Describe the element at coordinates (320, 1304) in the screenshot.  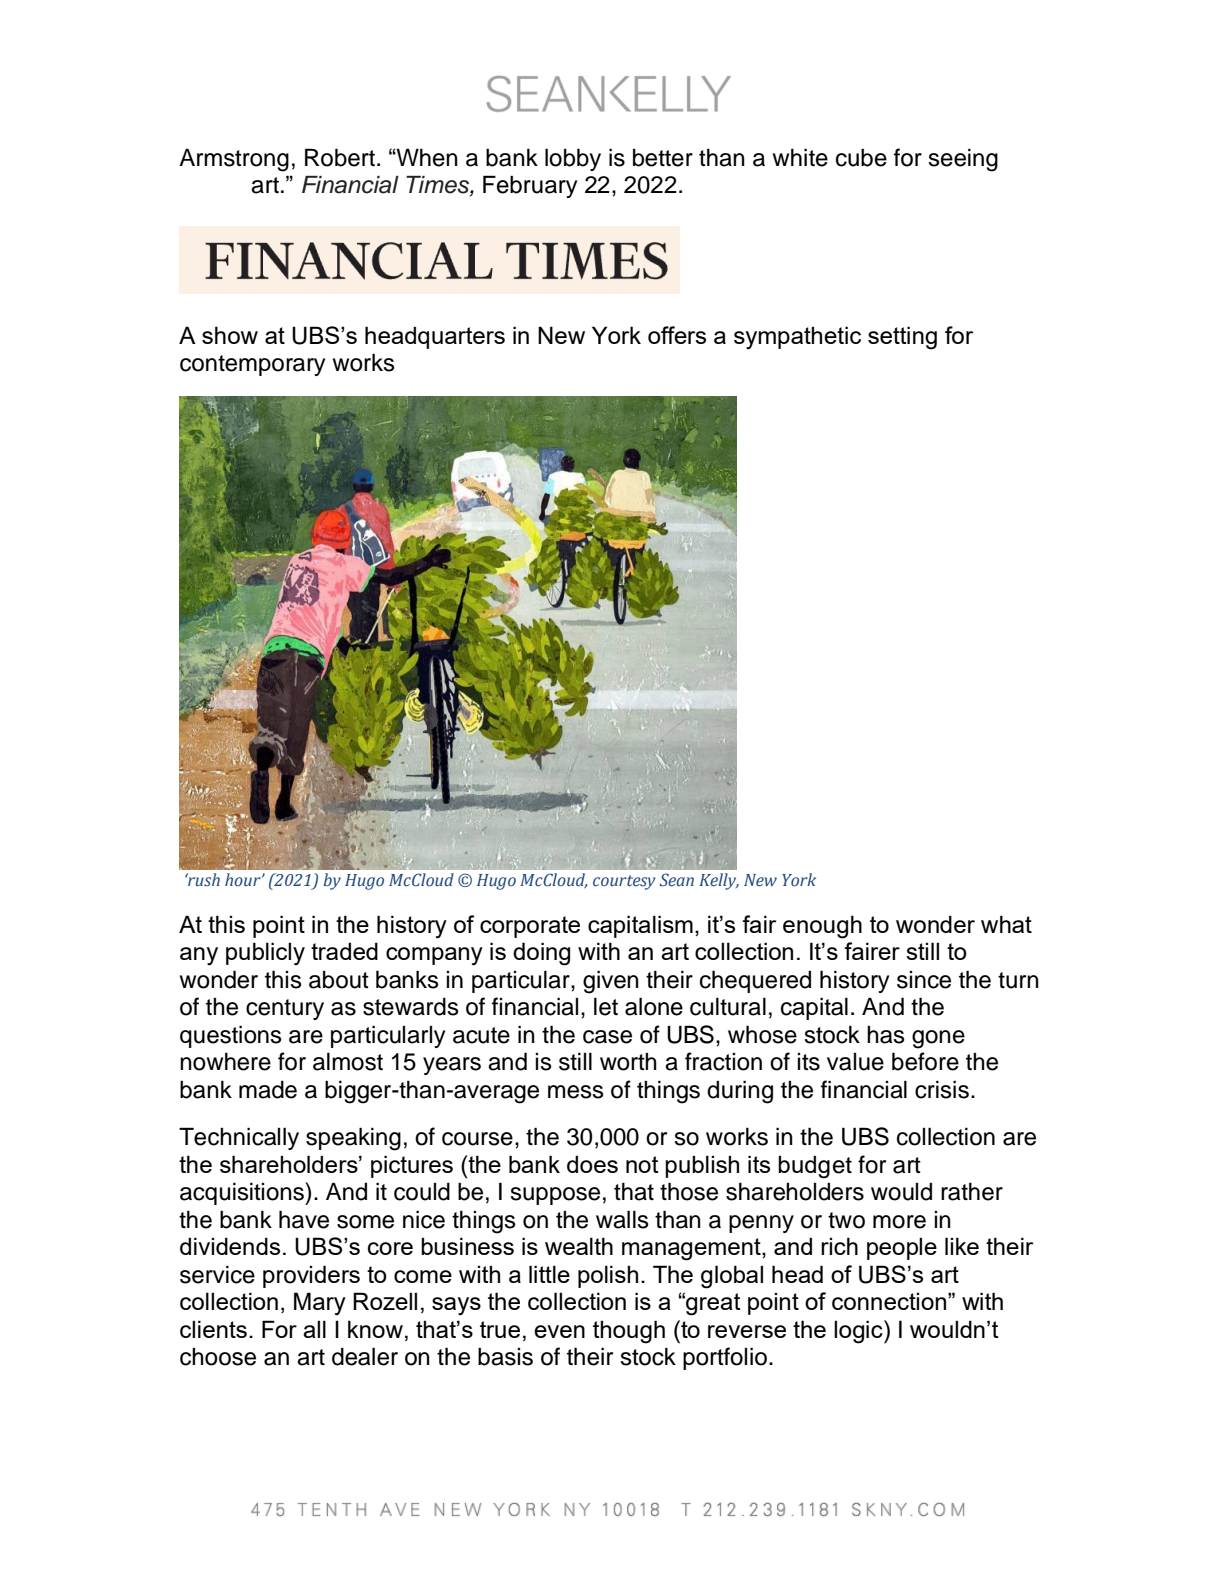
I see `Mary` at that location.
